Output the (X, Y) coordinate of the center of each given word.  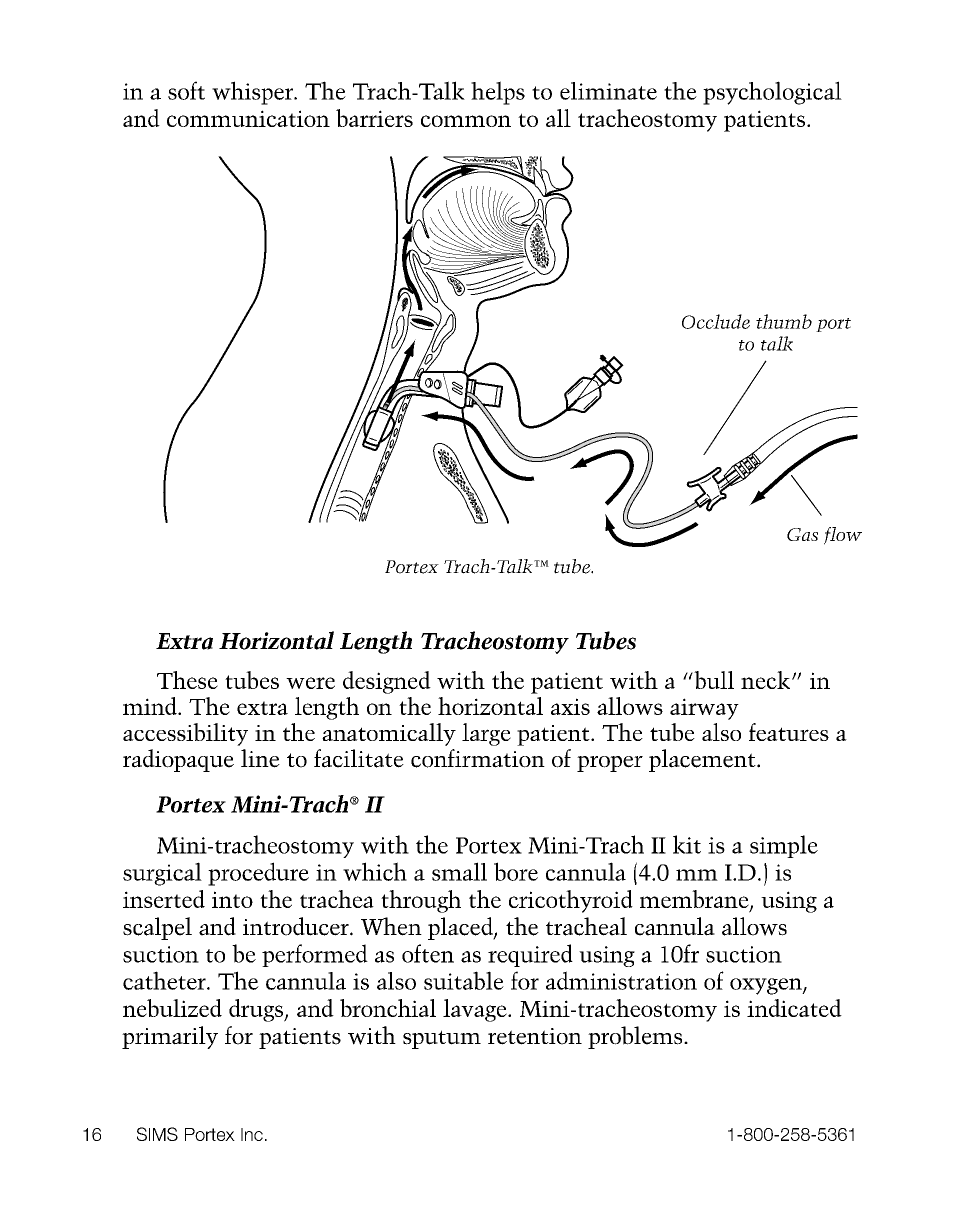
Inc (252, 1134)
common (466, 121)
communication (248, 118)
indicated (794, 1008)
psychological (772, 93)
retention (535, 1036)
